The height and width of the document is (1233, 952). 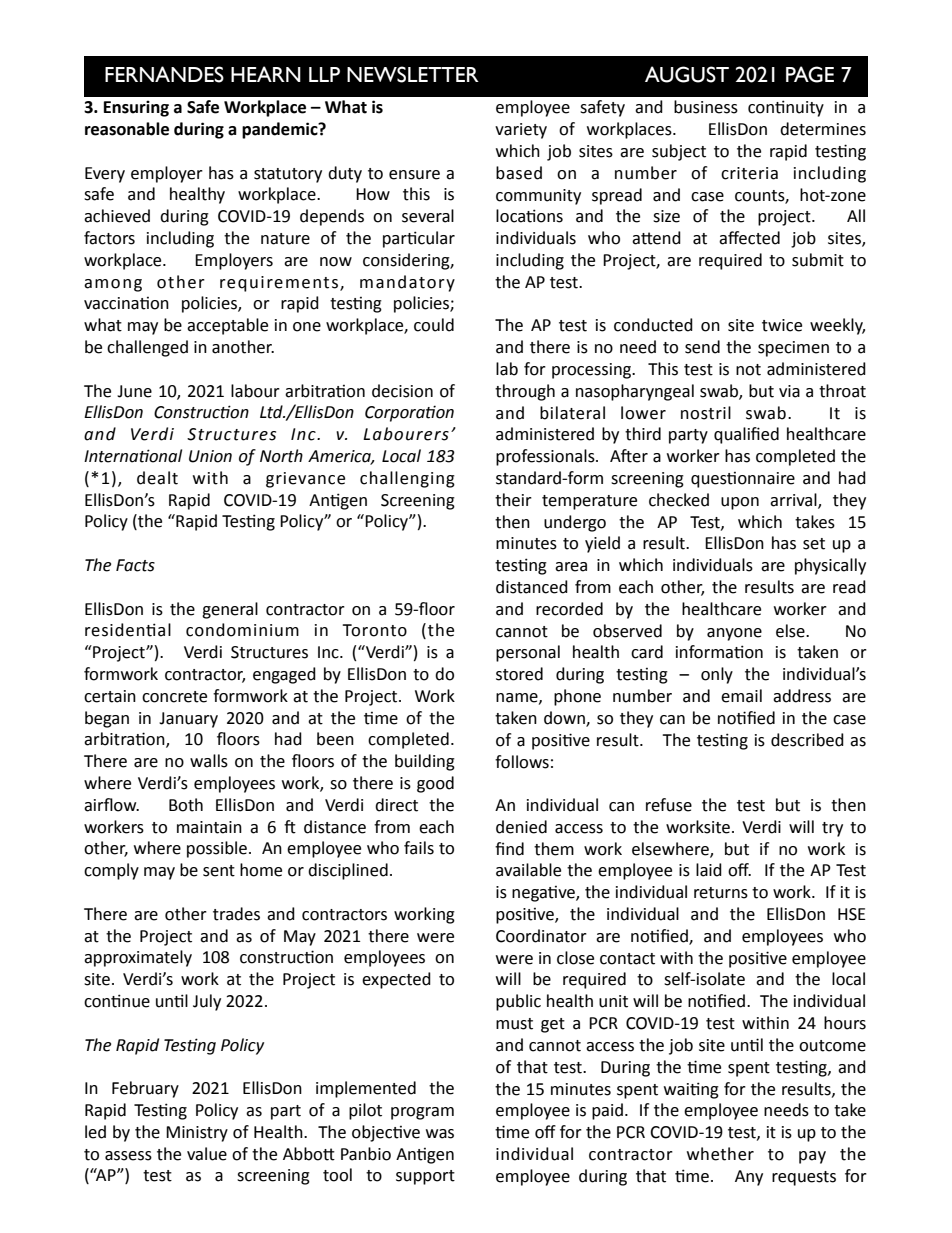 I want to click on business, so click(x=706, y=107).
